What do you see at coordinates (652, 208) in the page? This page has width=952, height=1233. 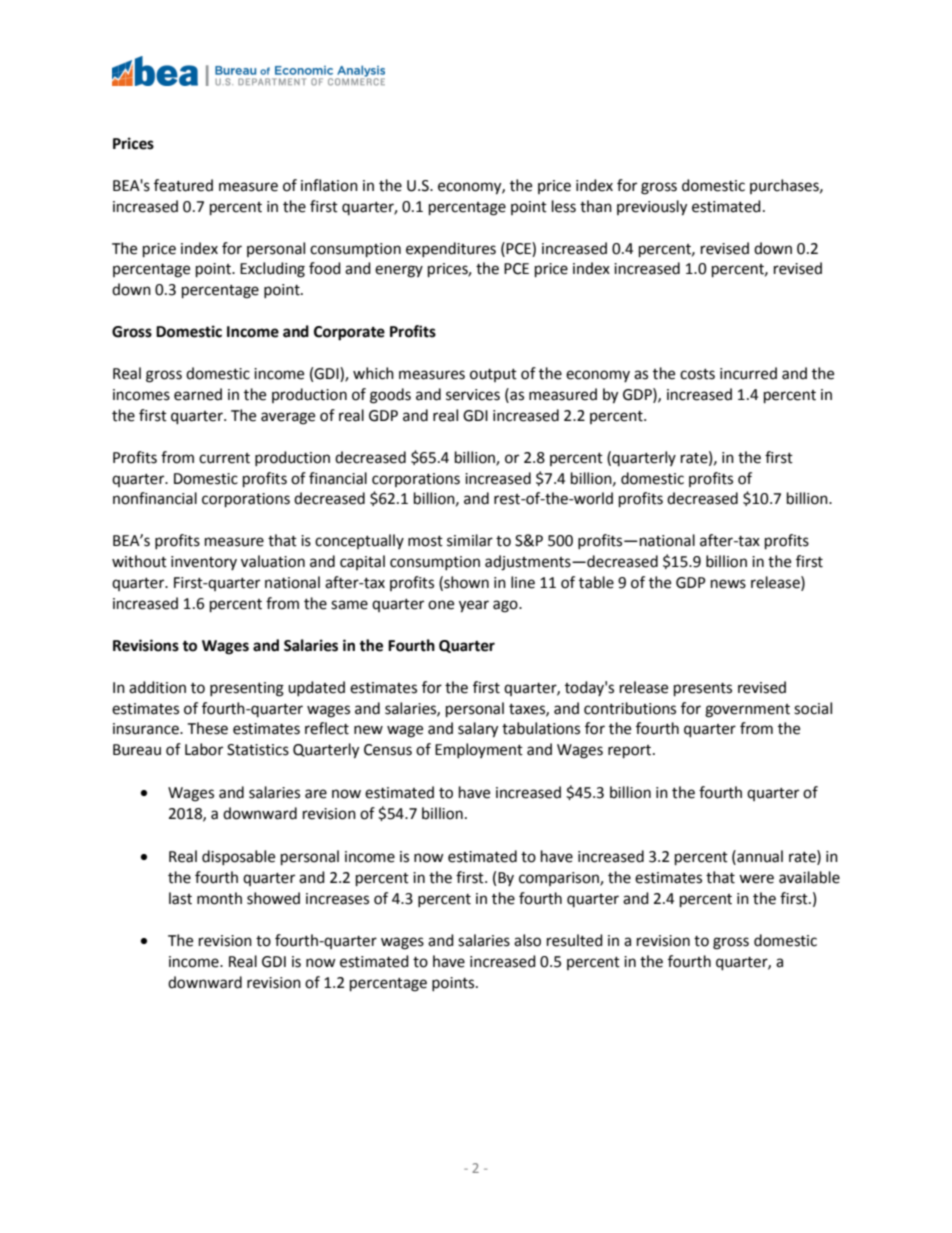 I see `previously` at bounding box center [652, 208].
